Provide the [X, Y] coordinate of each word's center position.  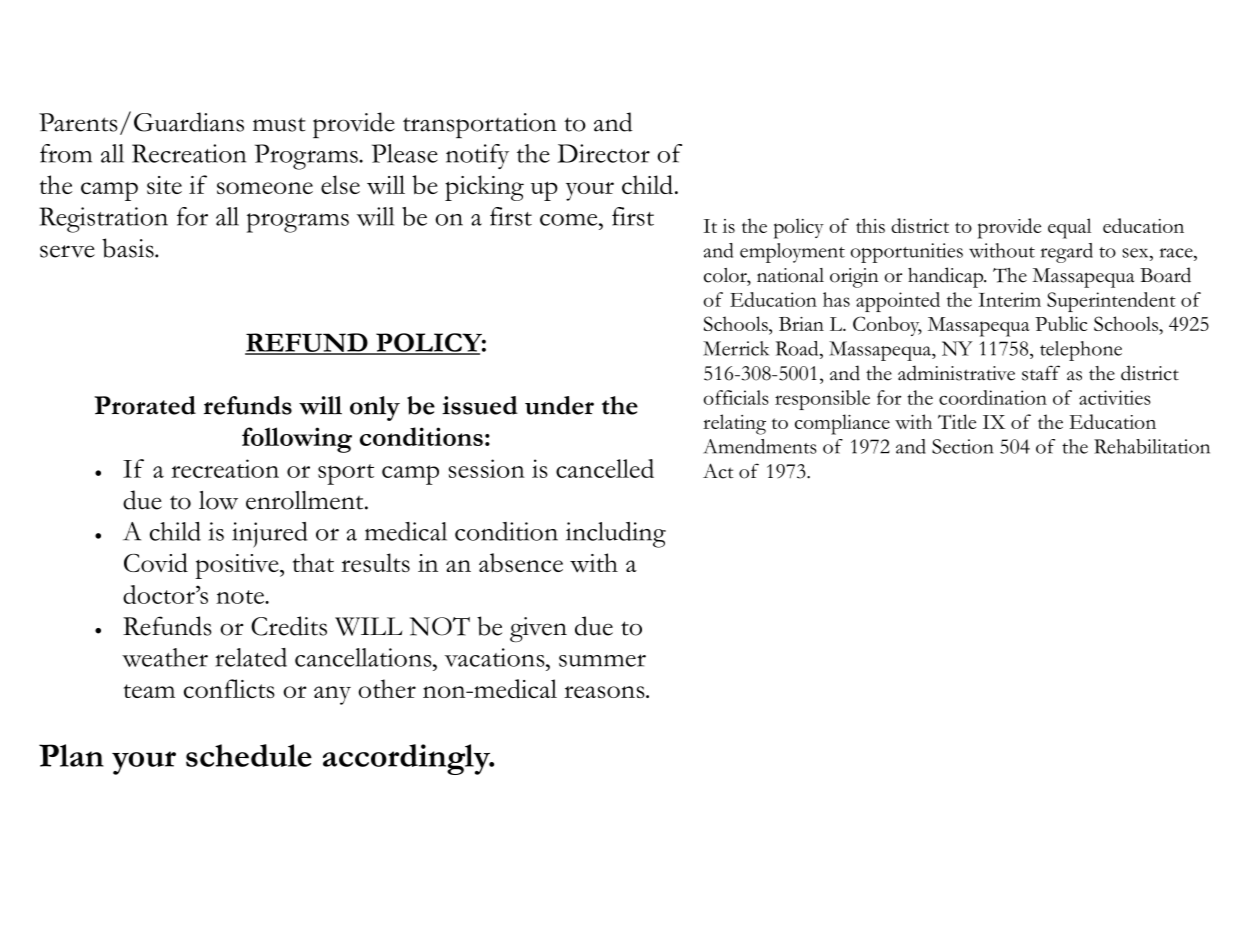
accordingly [408, 759]
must [279, 124]
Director [604, 153]
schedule [249, 755]
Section [962, 446]
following [297, 440]
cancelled [605, 468]
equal [1069, 228]
